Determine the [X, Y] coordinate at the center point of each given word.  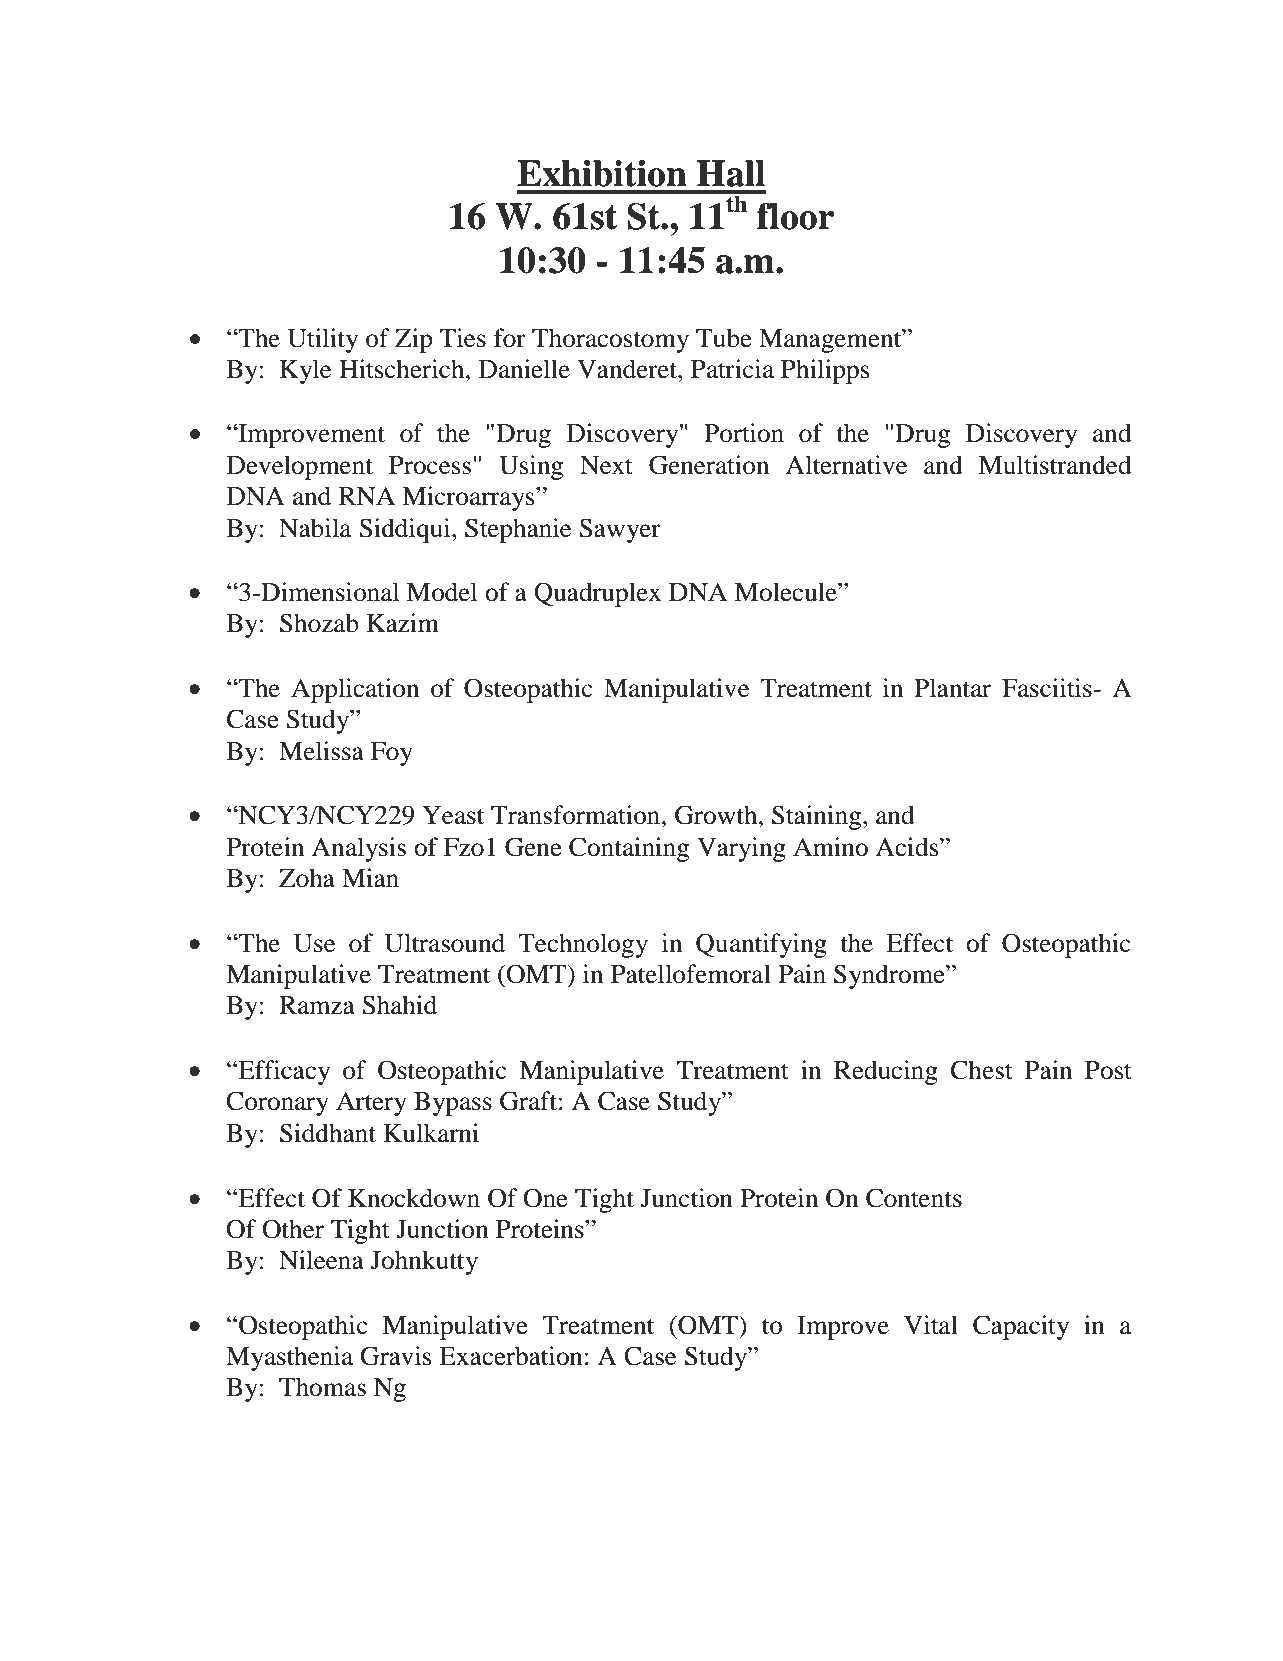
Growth [717, 815]
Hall [731, 173]
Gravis [396, 1356]
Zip [414, 340]
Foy [392, 754]
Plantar [952, 688]
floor [795, 216]
